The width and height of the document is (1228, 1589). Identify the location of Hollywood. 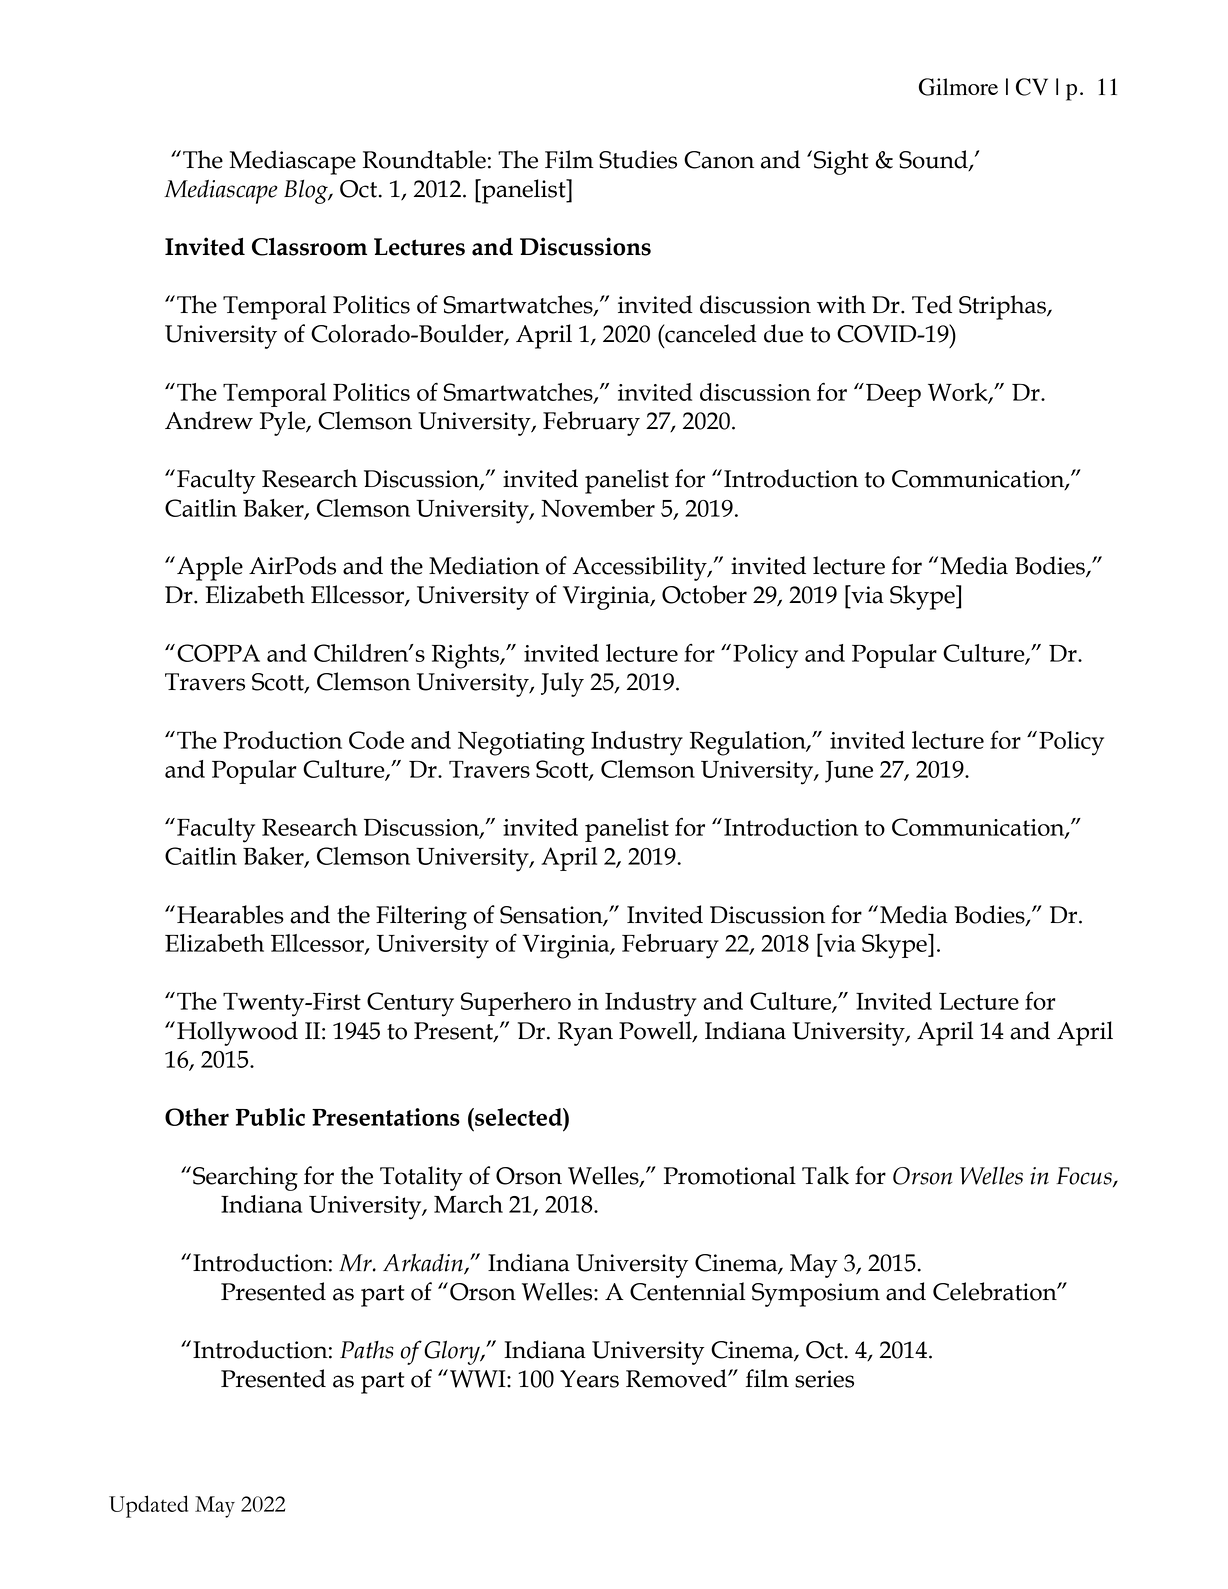
(237, 1033).
